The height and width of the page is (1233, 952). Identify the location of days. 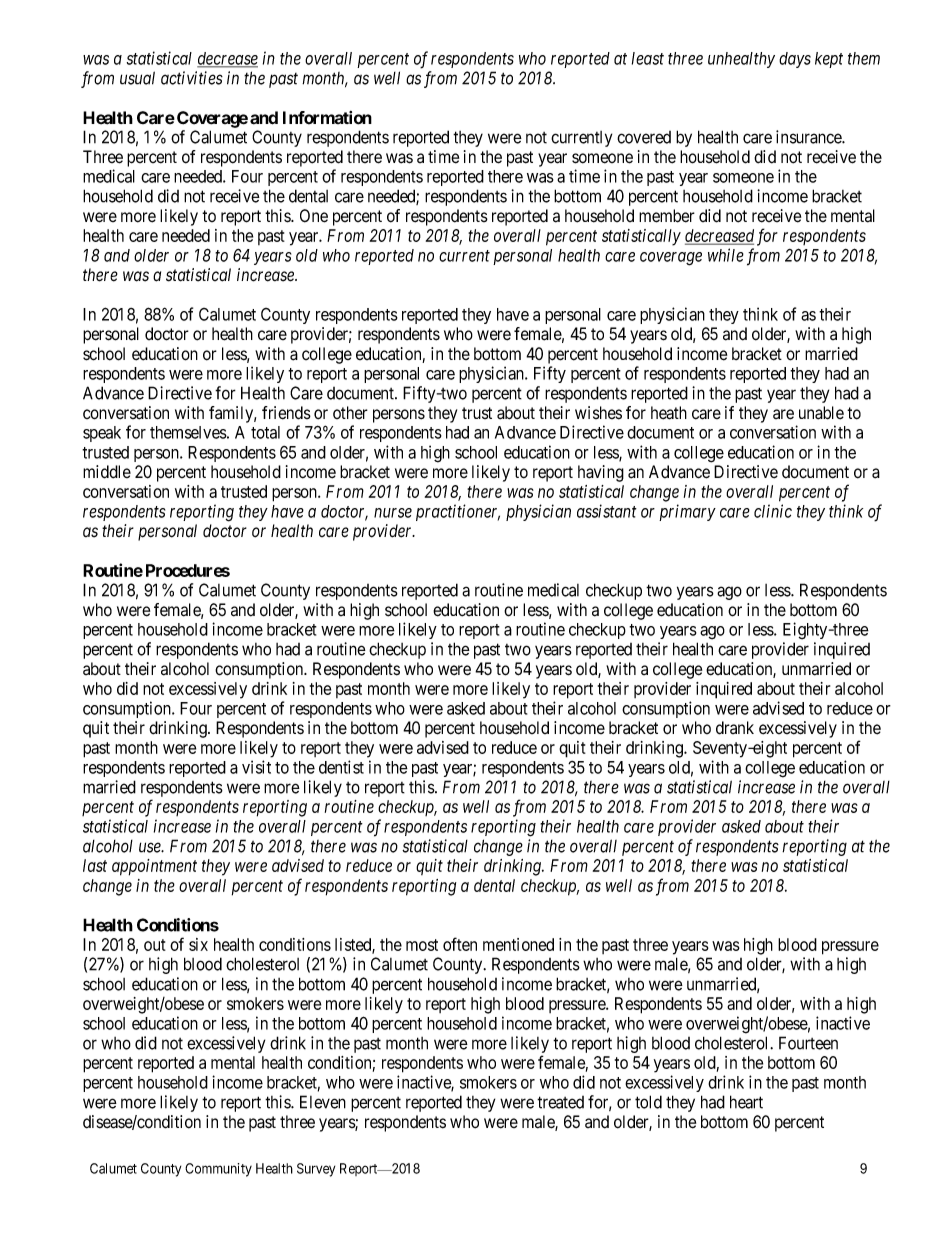
(795, 60).
